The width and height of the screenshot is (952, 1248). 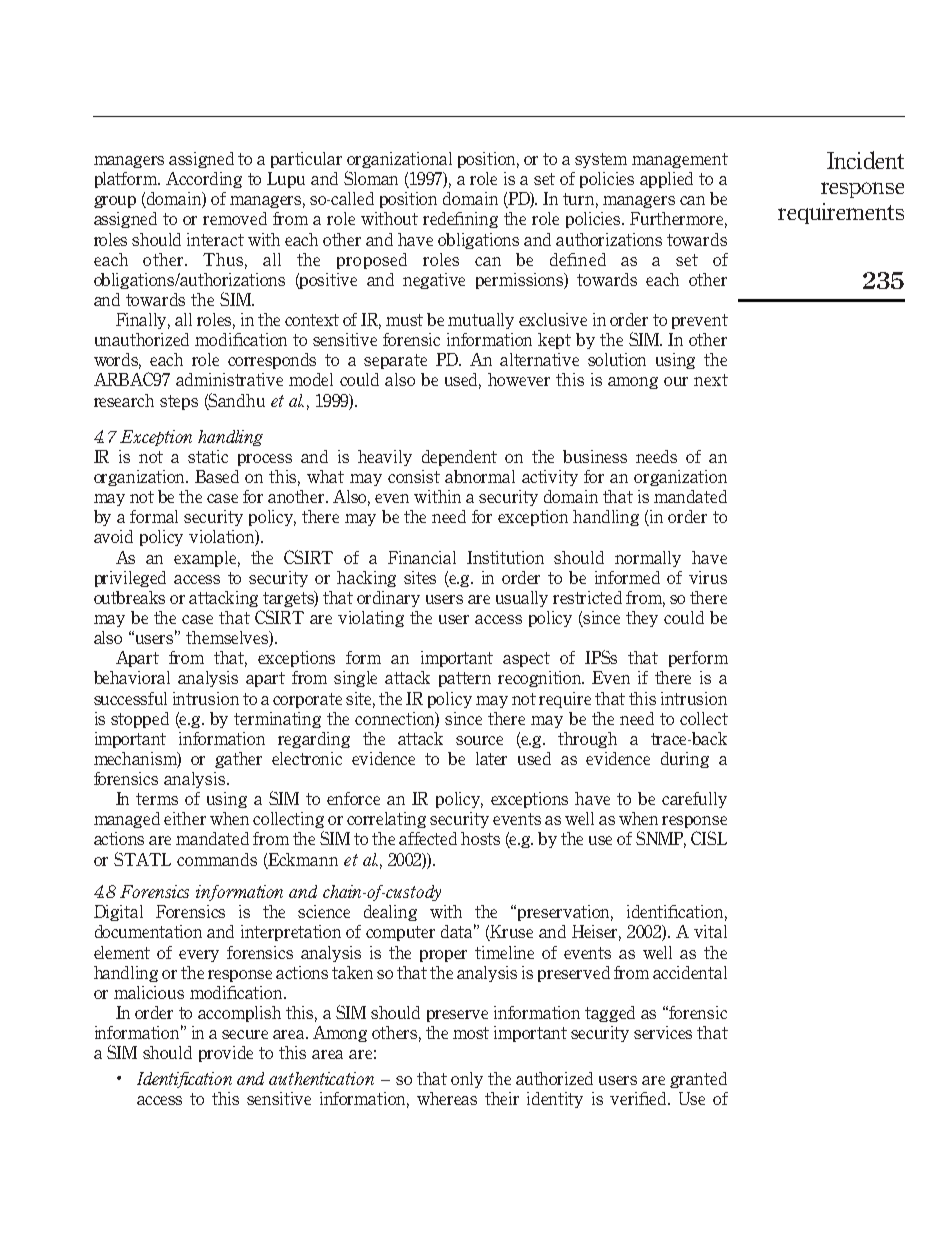 What do you see at coordinates (522, 599) in the screenshot?
I see `usually` at bounding box center [522, 599].
